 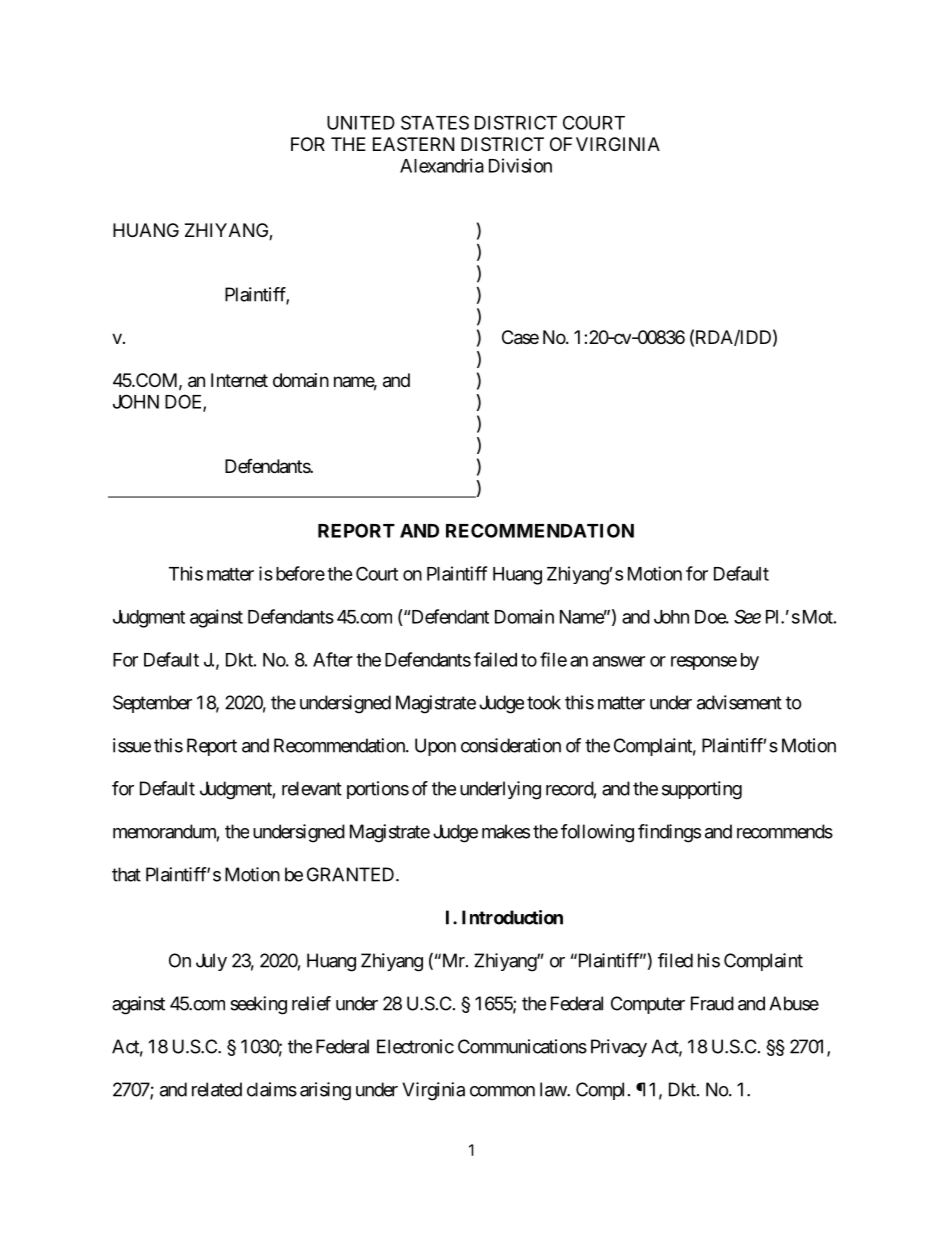 I want to click on Division, so click(x=520, y=165).
